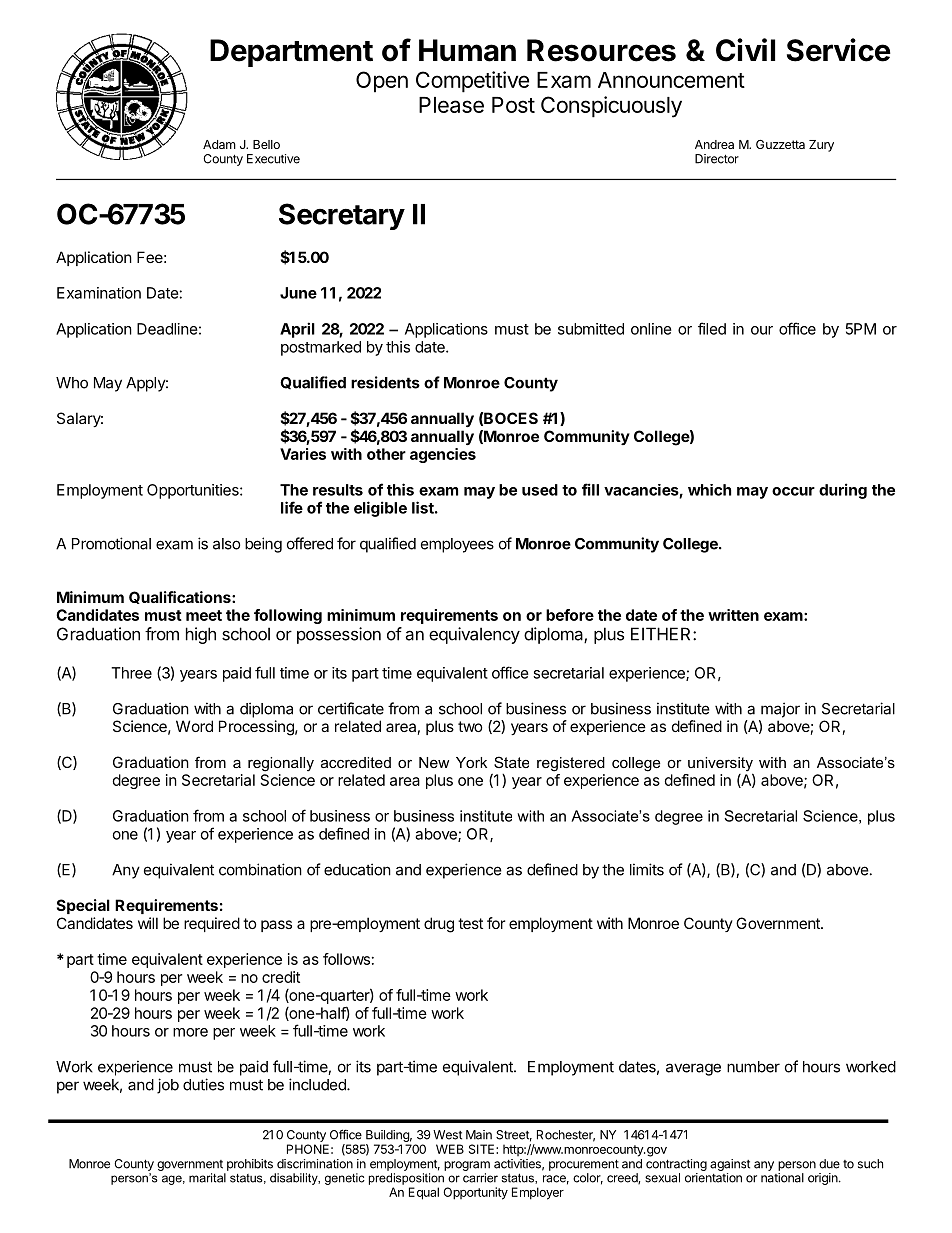 The image size is (952, 1233). Describe the element at coordinates (733, 615) in the page. I see `written` at that location.
